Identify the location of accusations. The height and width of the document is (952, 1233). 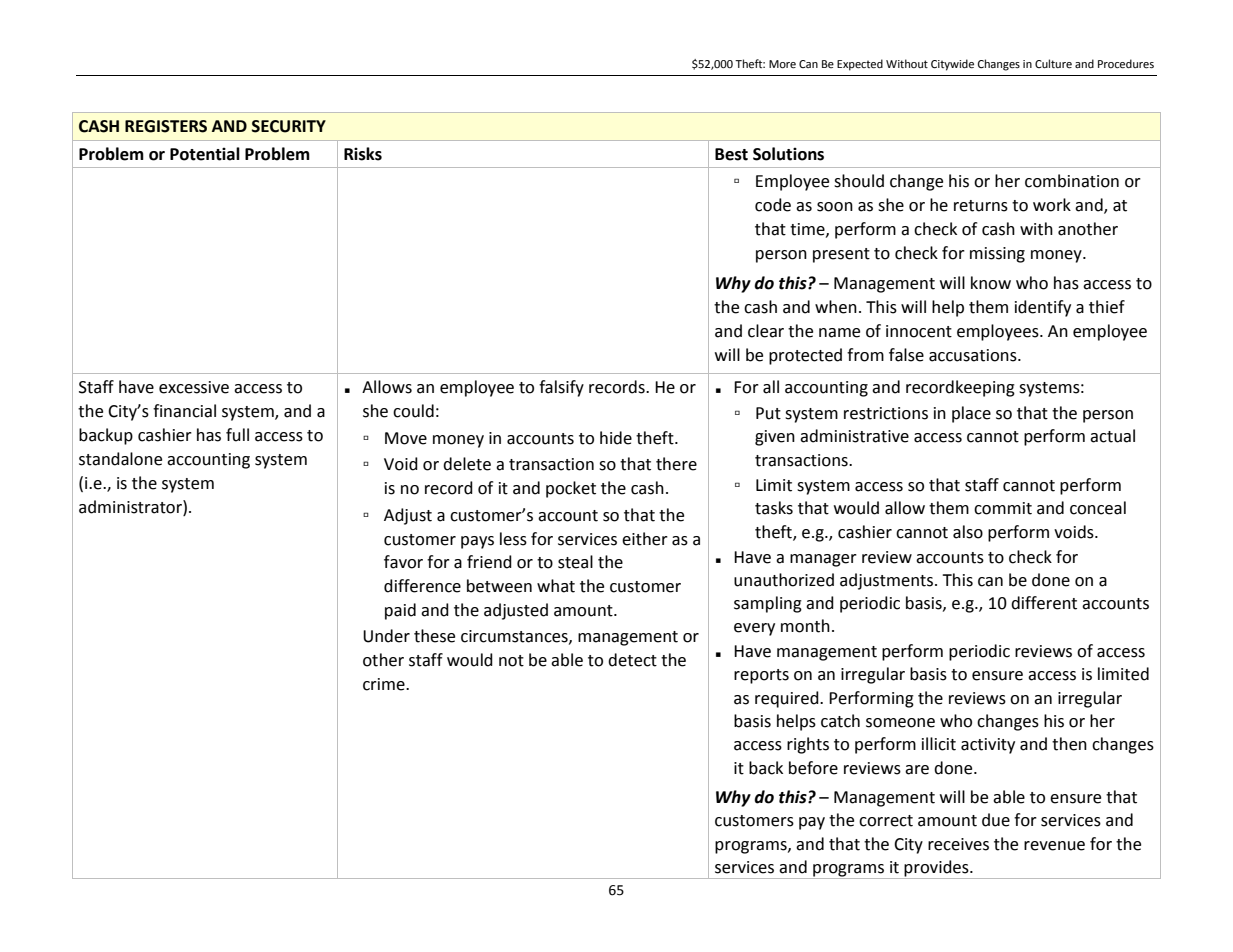
(974, 355).
